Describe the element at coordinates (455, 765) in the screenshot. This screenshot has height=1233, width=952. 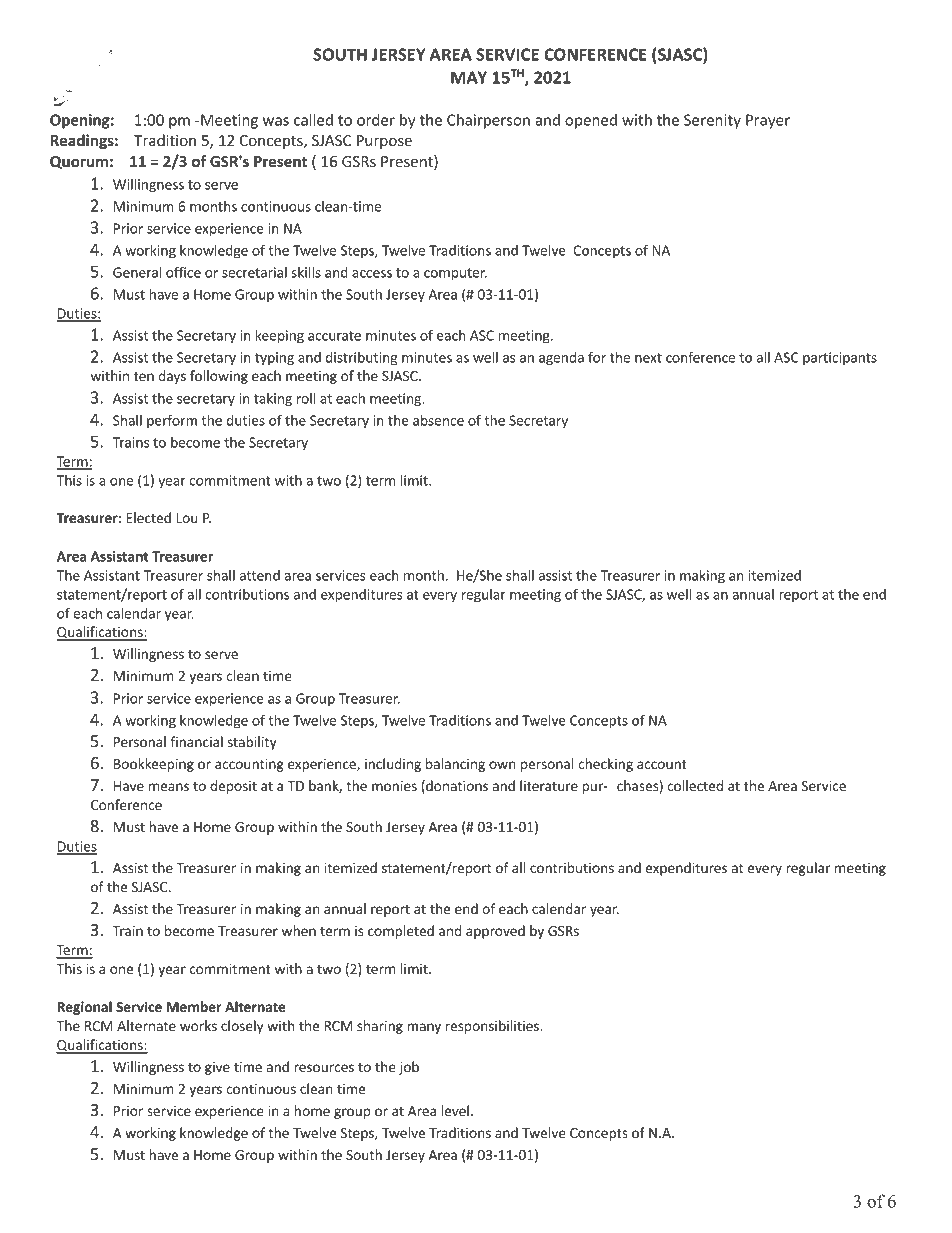
I see `balancing` at that location.
